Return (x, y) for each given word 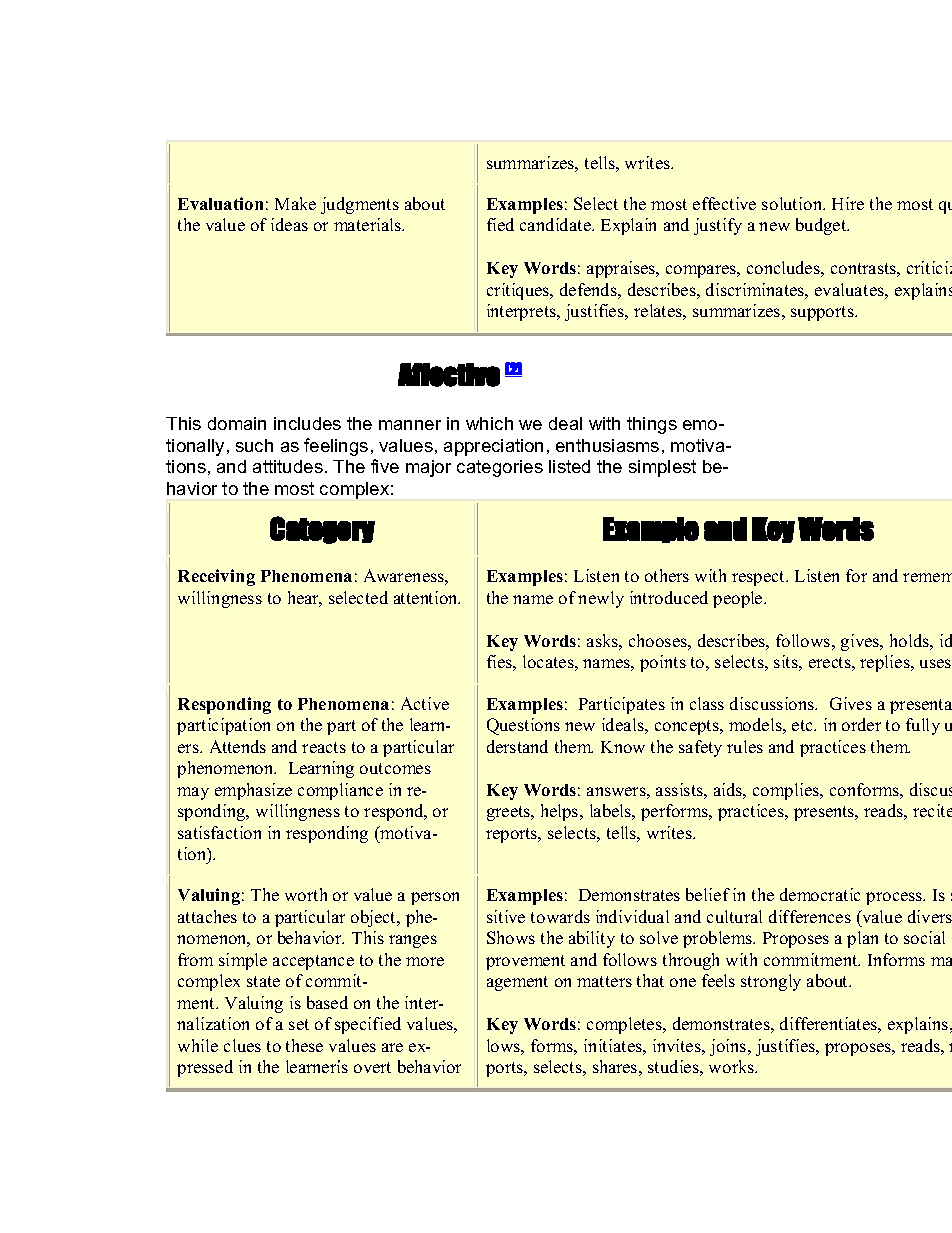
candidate (556, 224)
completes (625, 1025)
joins (729, 1047)
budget (822, 226)
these (304, 1045)
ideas (289, 224)
